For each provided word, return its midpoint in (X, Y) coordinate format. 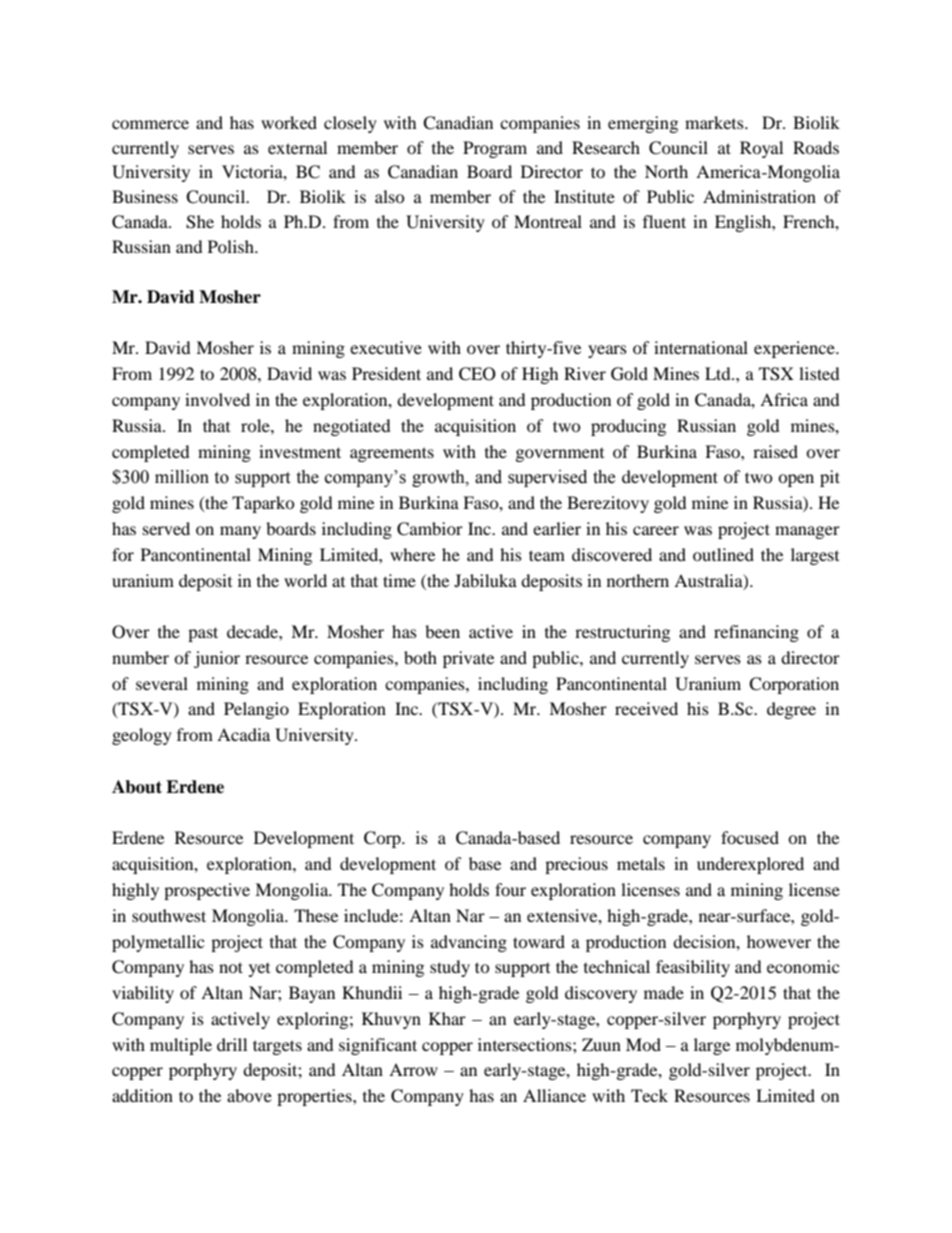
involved (217, 399)
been (442, 631)
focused (750, 837)
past (203, 634)
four (510, 889)
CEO (477, 374)
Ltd (719, 373)
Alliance (554, 1095)
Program (495, 149)
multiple (181, 1046)
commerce (150, 124)
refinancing (756, 633)
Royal (761, 149)
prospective (207, 891)
